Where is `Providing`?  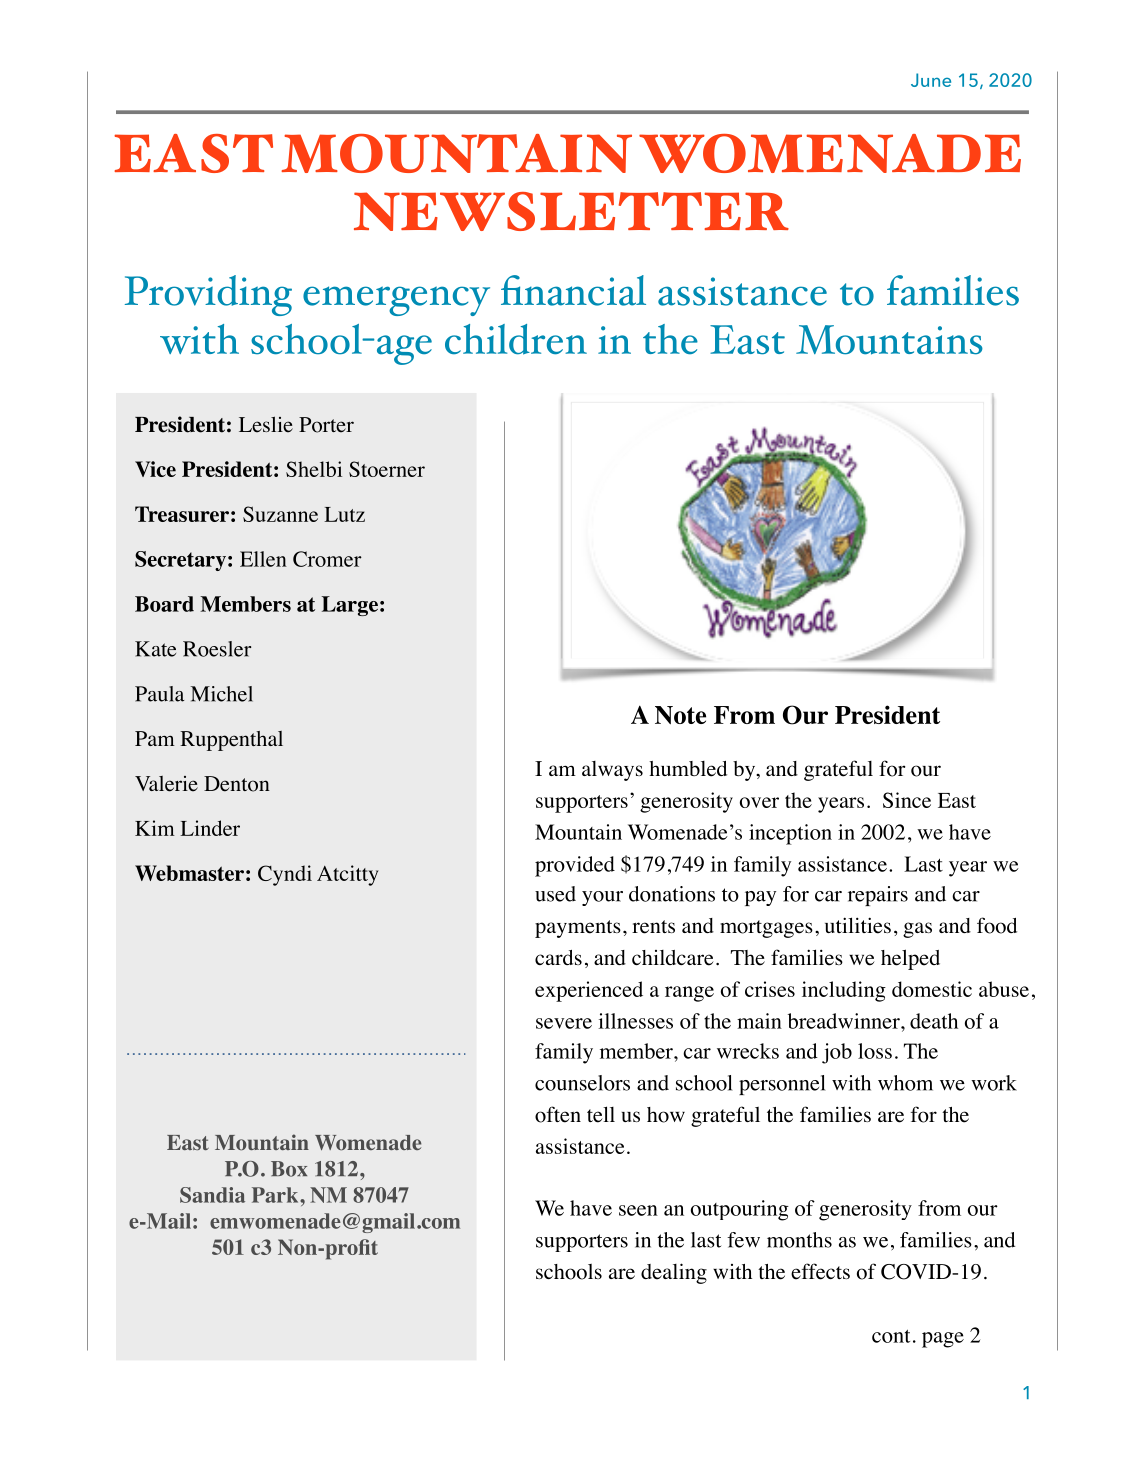
Providing is located at coordinates (208, 295).
